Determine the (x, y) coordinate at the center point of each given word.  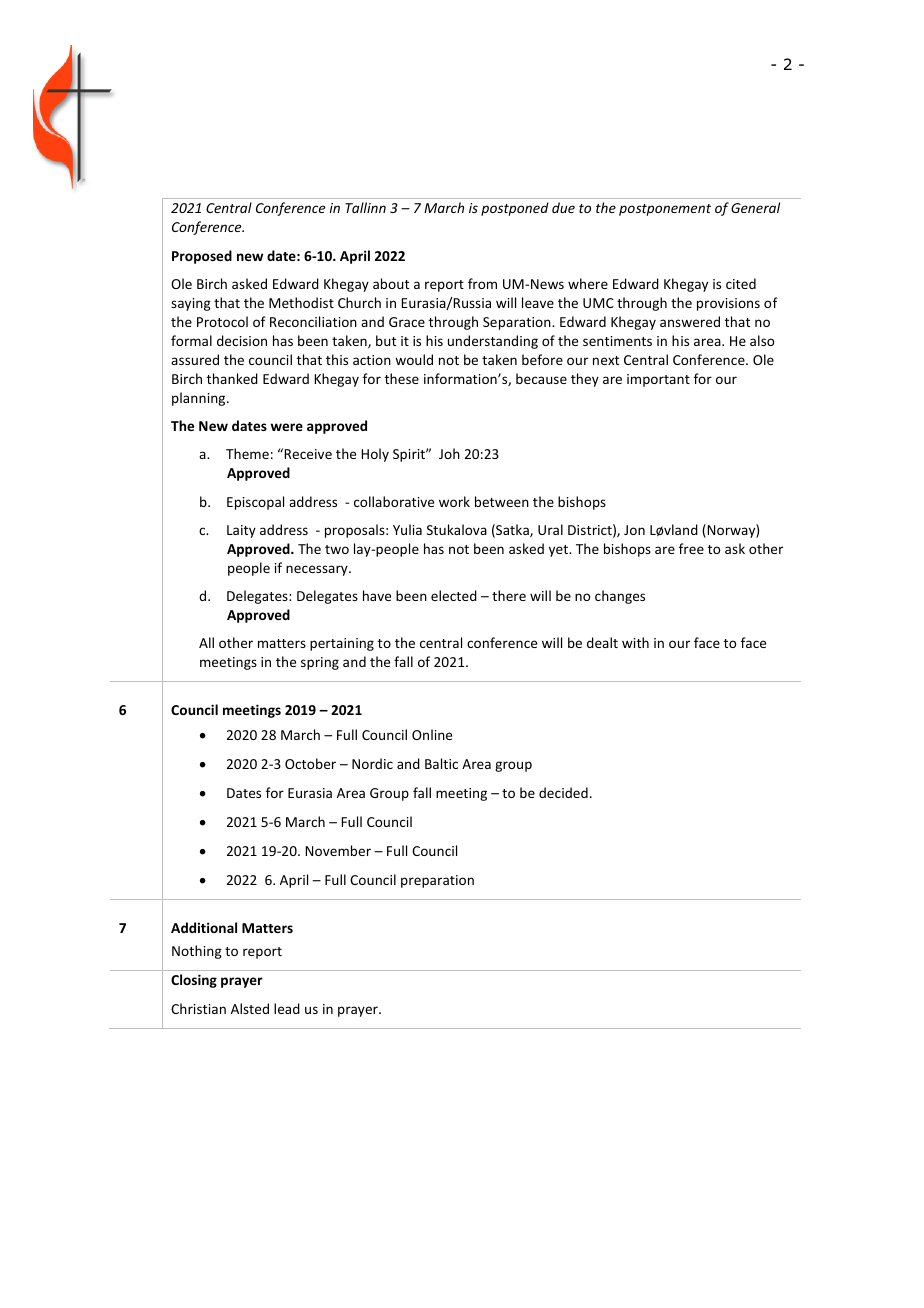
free (691, 548)
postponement (665, 210)
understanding (493, 342)
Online (432, 734)
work (454, 501)
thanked (232, 378)
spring (320, 663)
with (635, 642)
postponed (515, 209)
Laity (241, 531)
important (658, 380)
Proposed (202, 257)
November (338, 850)
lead (287, 1008)
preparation (437, 881)
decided (563, 792)
